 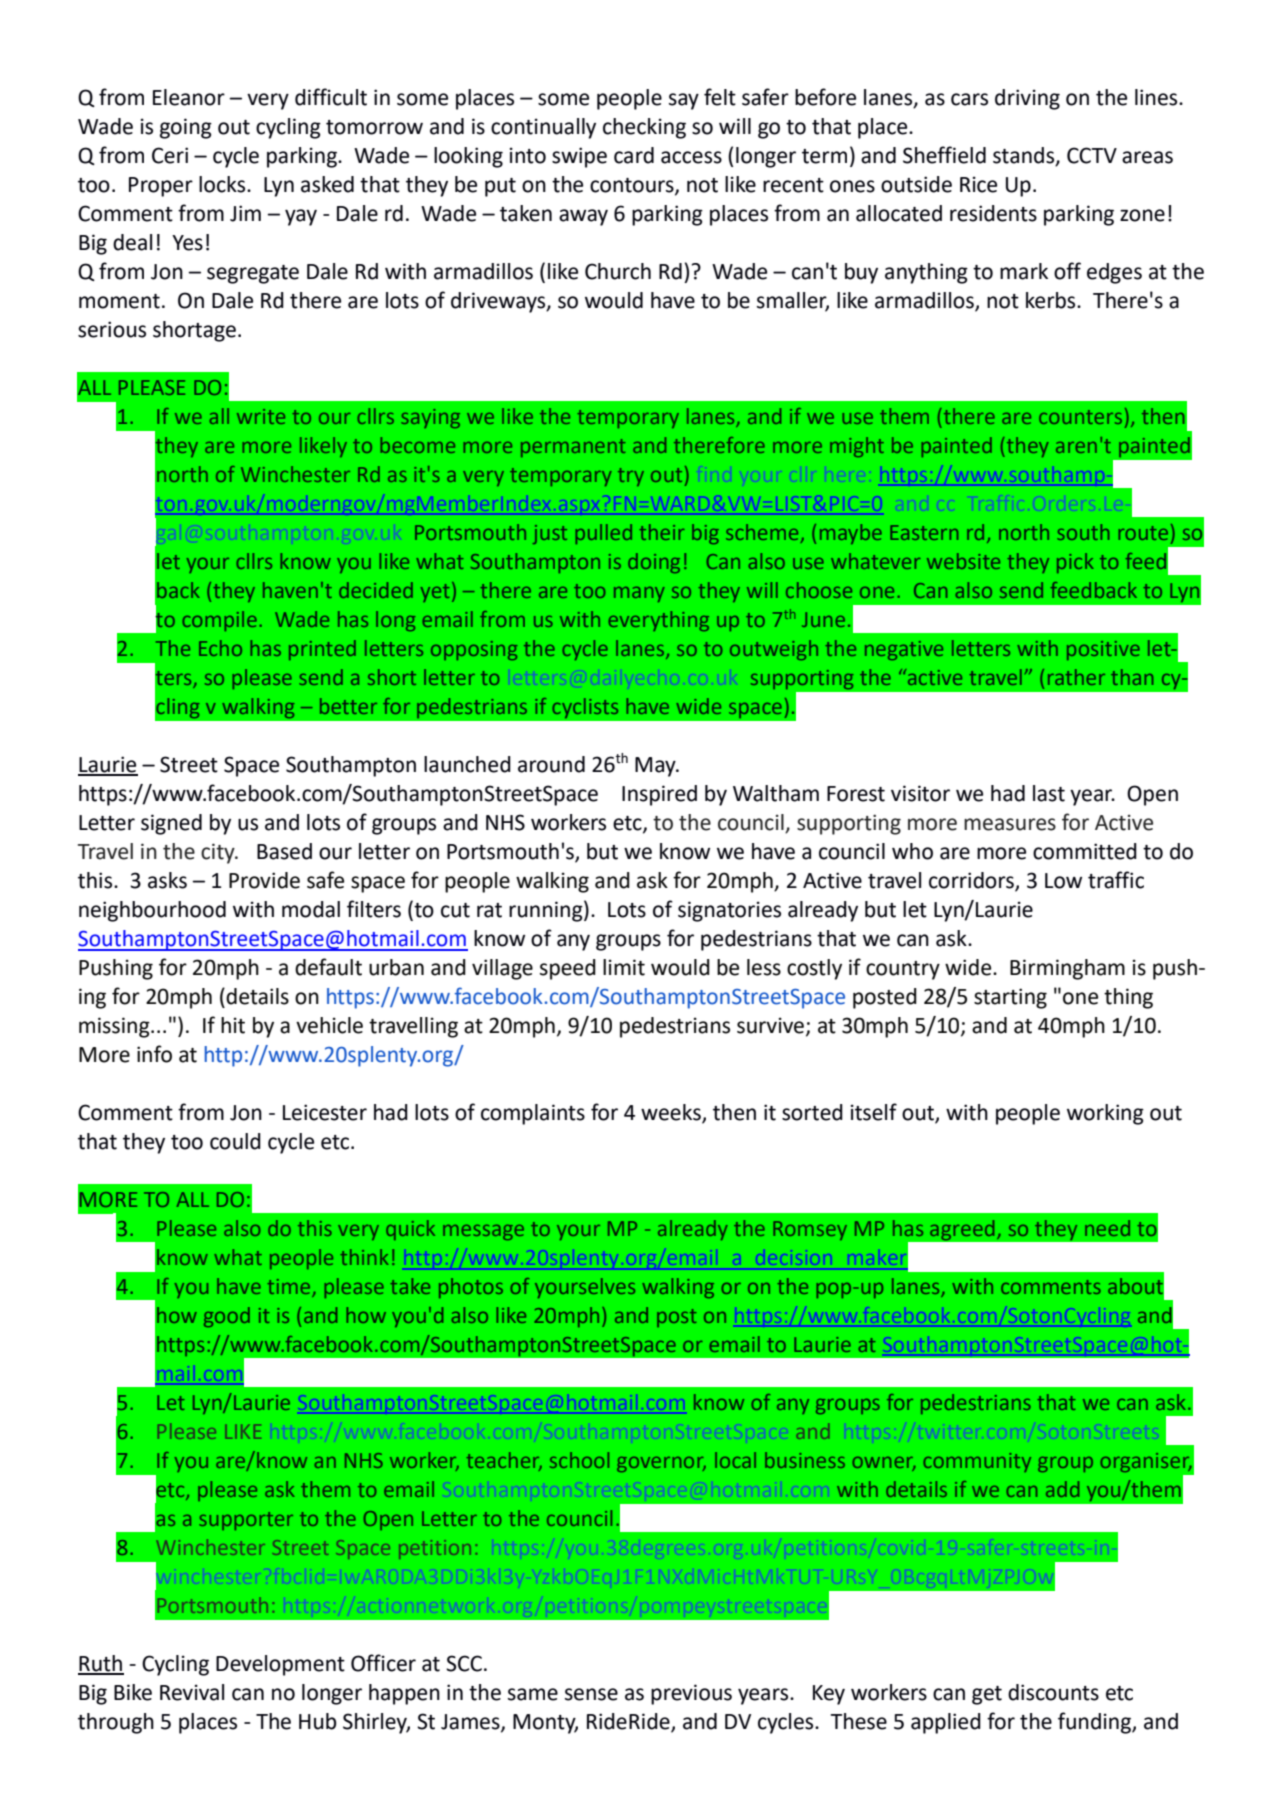 I want to click on Revival, so click(x=192, y=1692).
